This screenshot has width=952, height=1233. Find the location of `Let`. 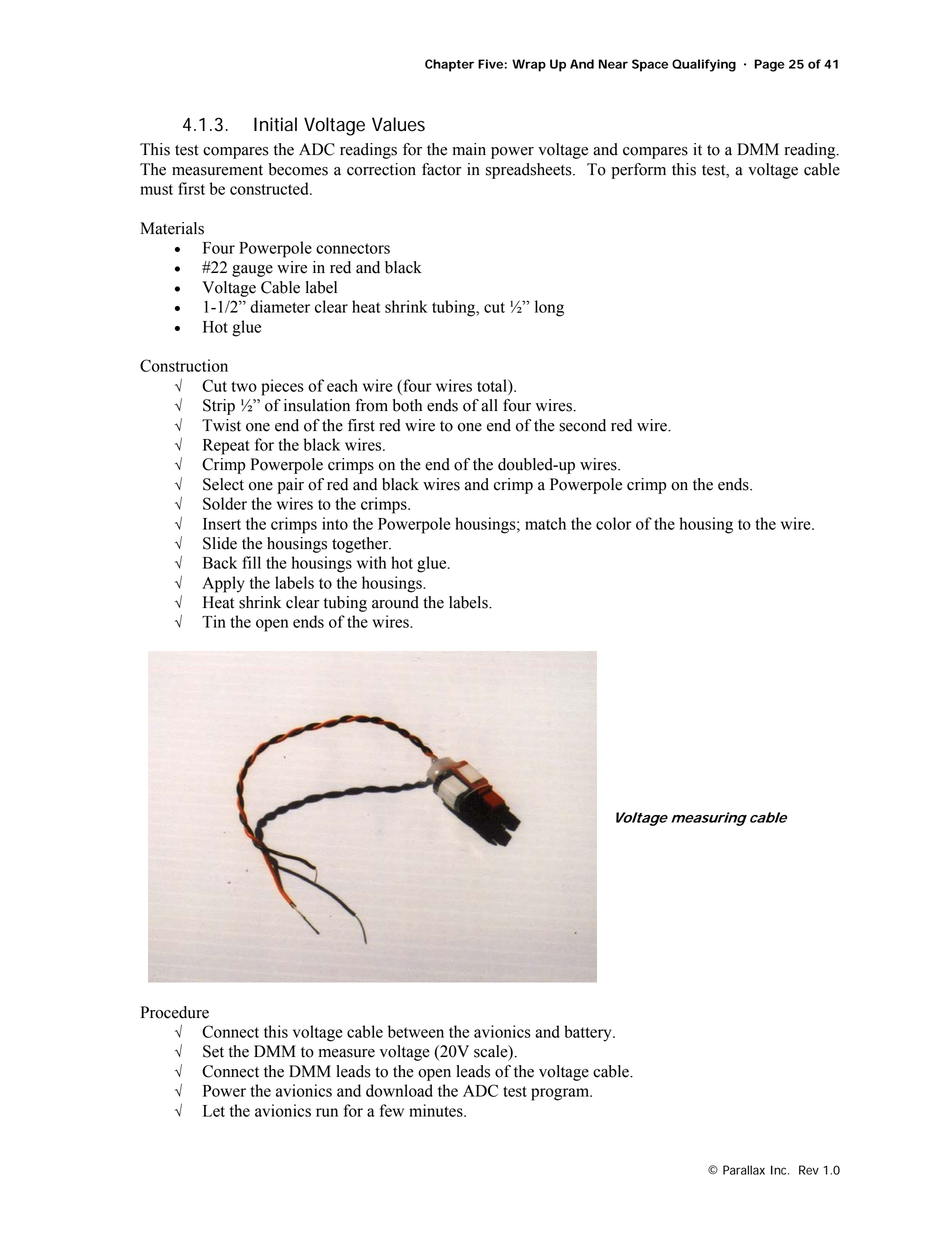

Let is located at coordinates (214, 1111).
